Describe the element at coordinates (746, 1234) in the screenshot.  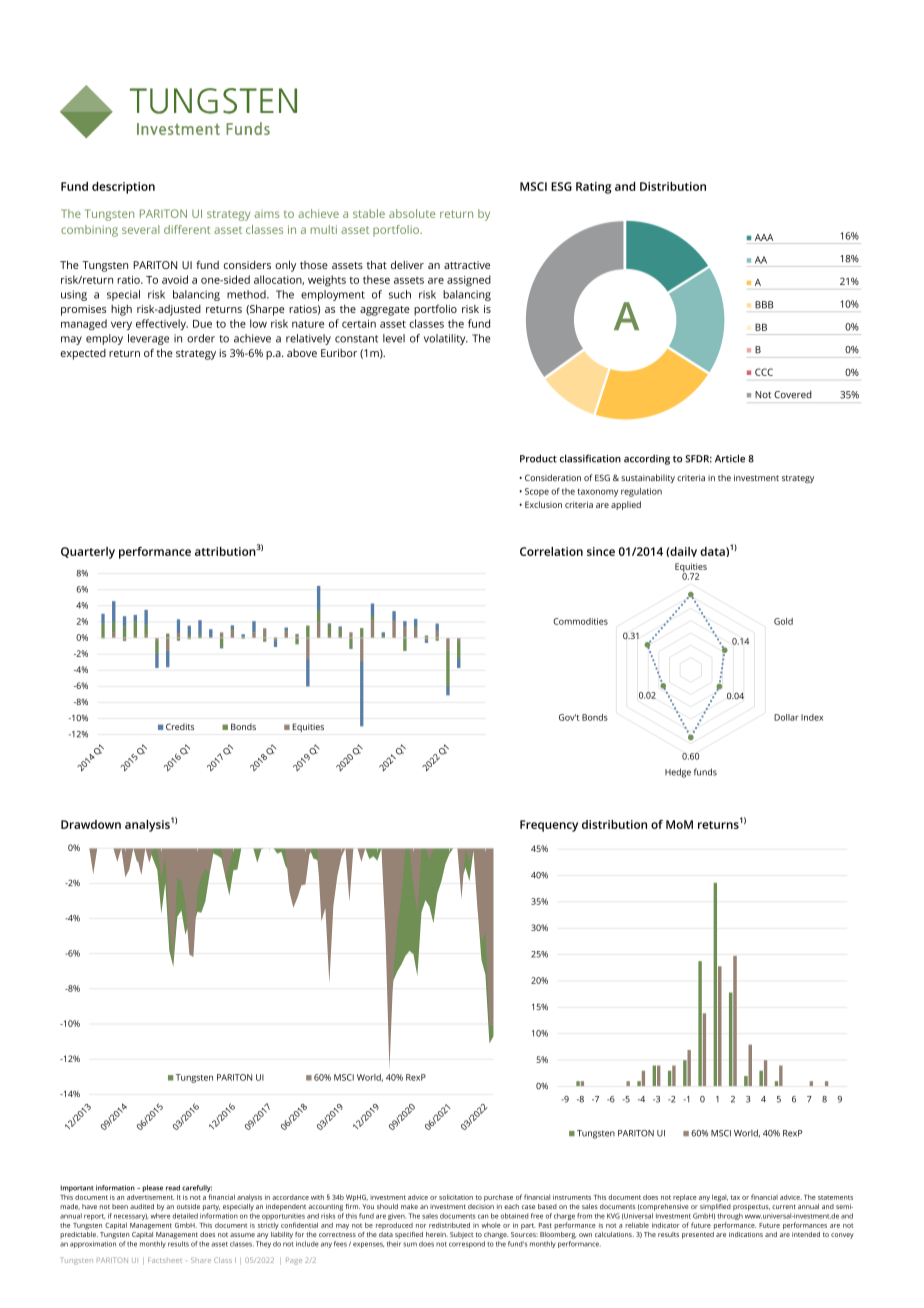
I see `indications` at that location.
